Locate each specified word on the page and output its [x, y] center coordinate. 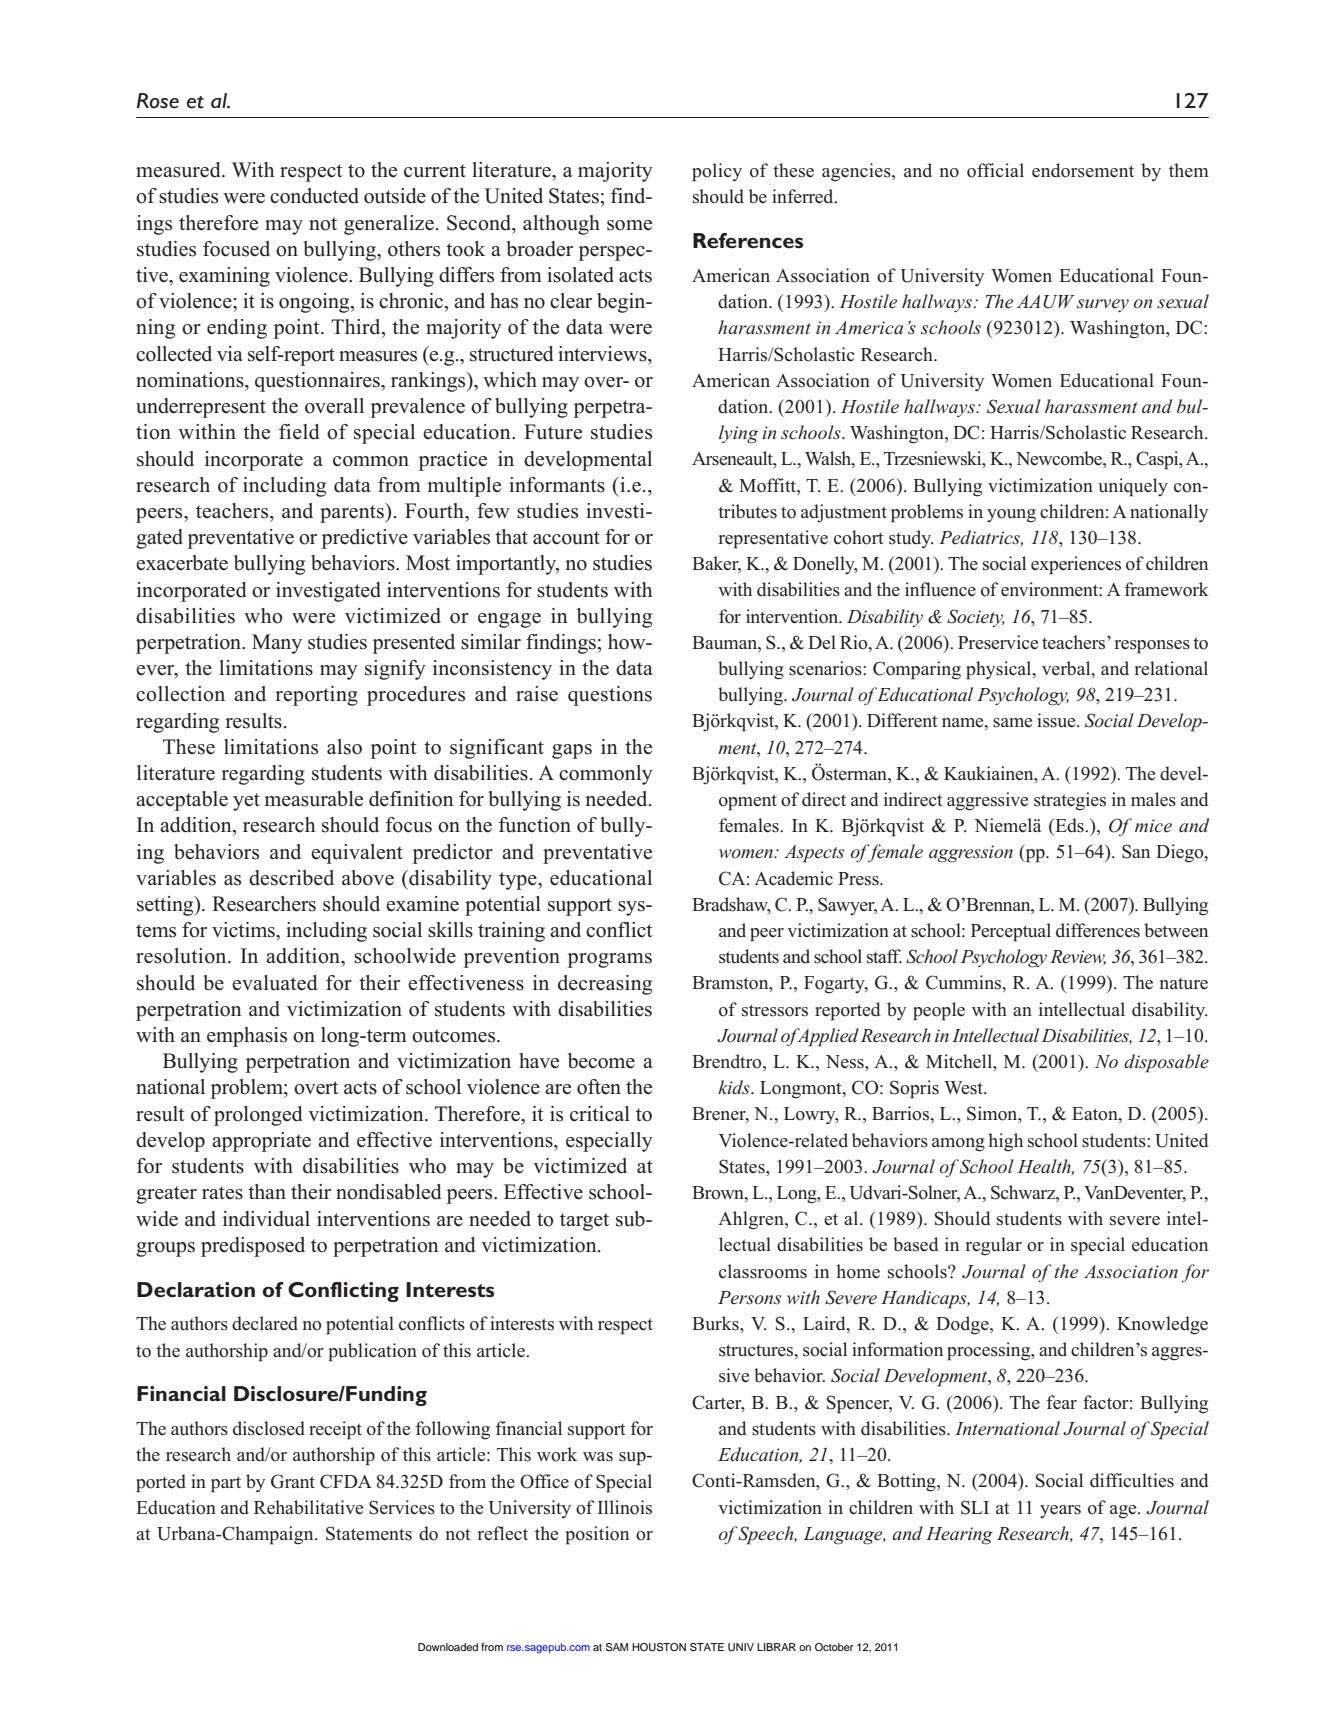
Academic [793, 878]
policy [717, 172]
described [291, 878]
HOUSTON [659, 1647]
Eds [1069, 825]
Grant [293, 1481]
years [1060, 1511]
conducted [314, 196]
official [995, 170]
